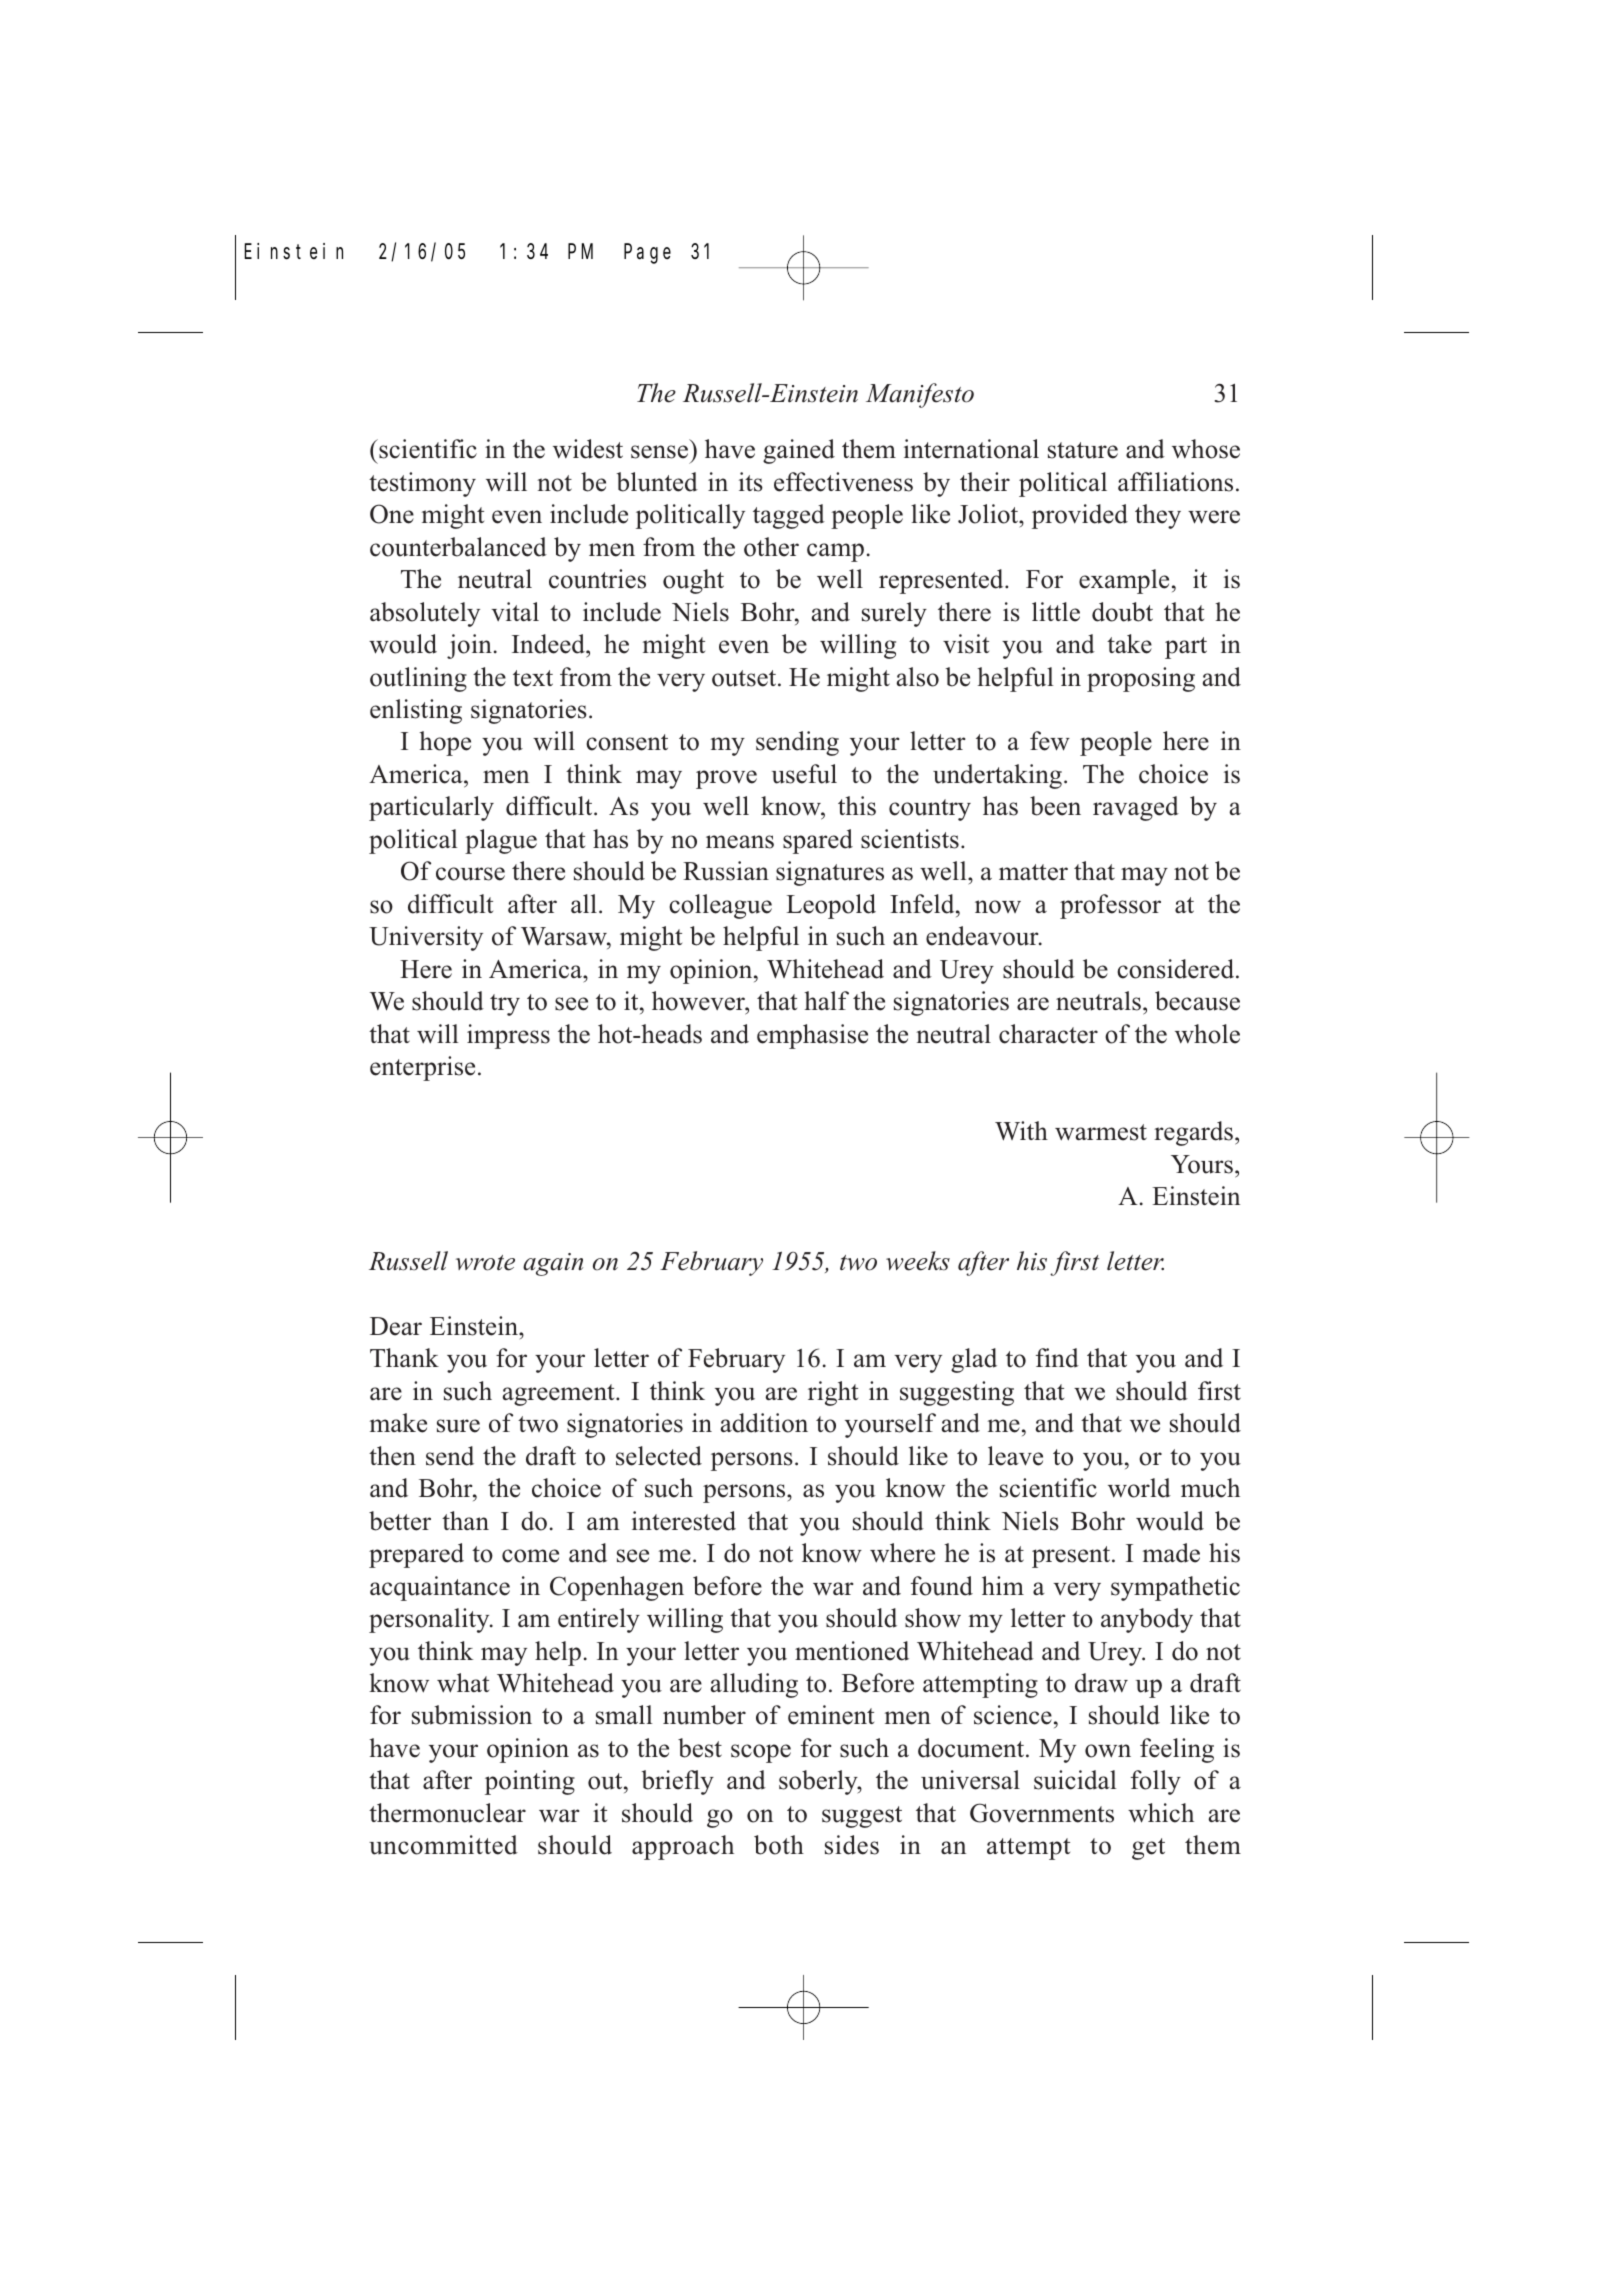  Describe the element at coordinates (799, 451) in the image. I see `gained` at that location.
